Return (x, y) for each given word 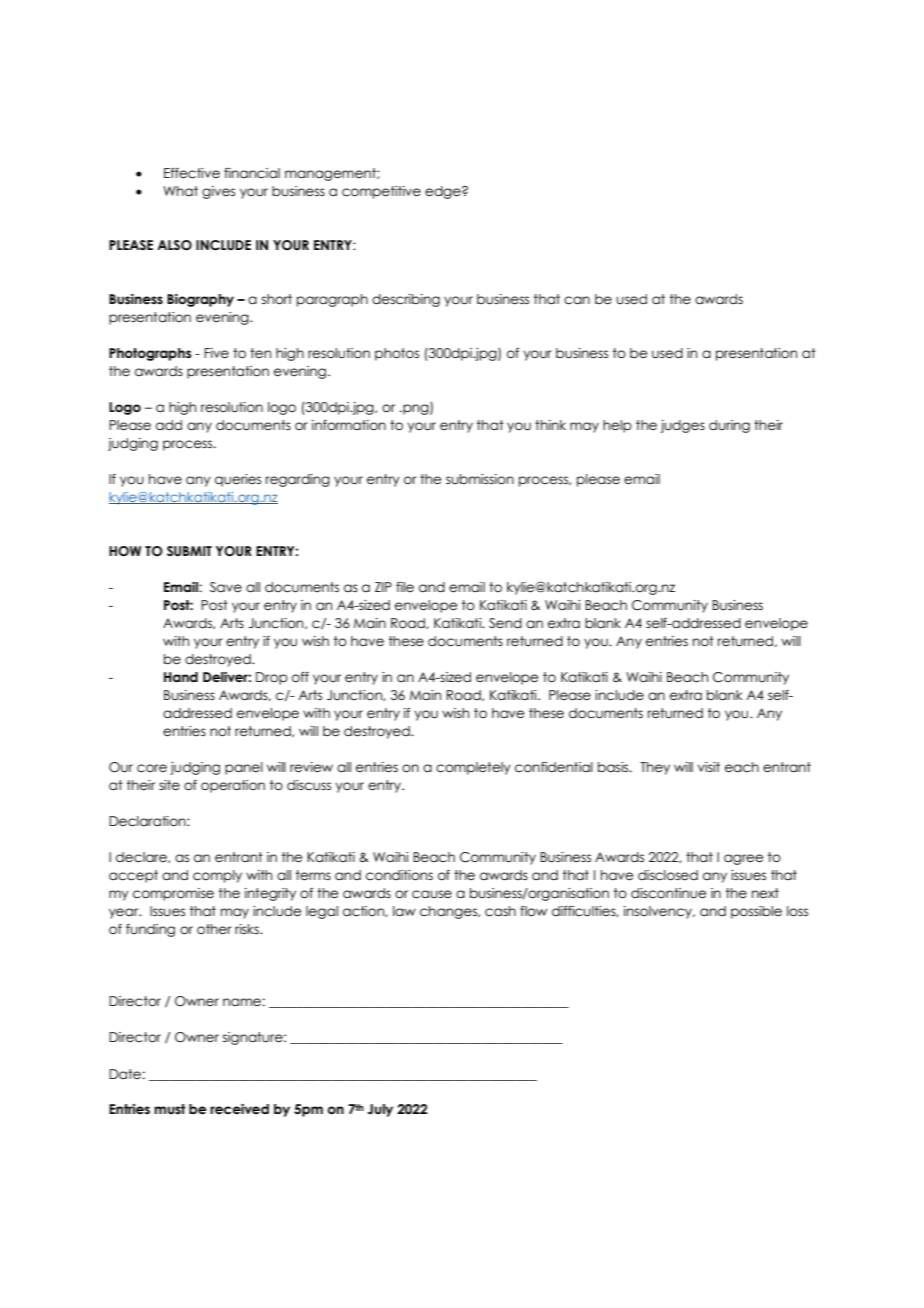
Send (505, 623)
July (380, 1110)
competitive (381, 192)
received (239, 1109)
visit (709, 767)
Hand (181, 677)
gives (218, 192)
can (577, 300)
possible (756, 912)
